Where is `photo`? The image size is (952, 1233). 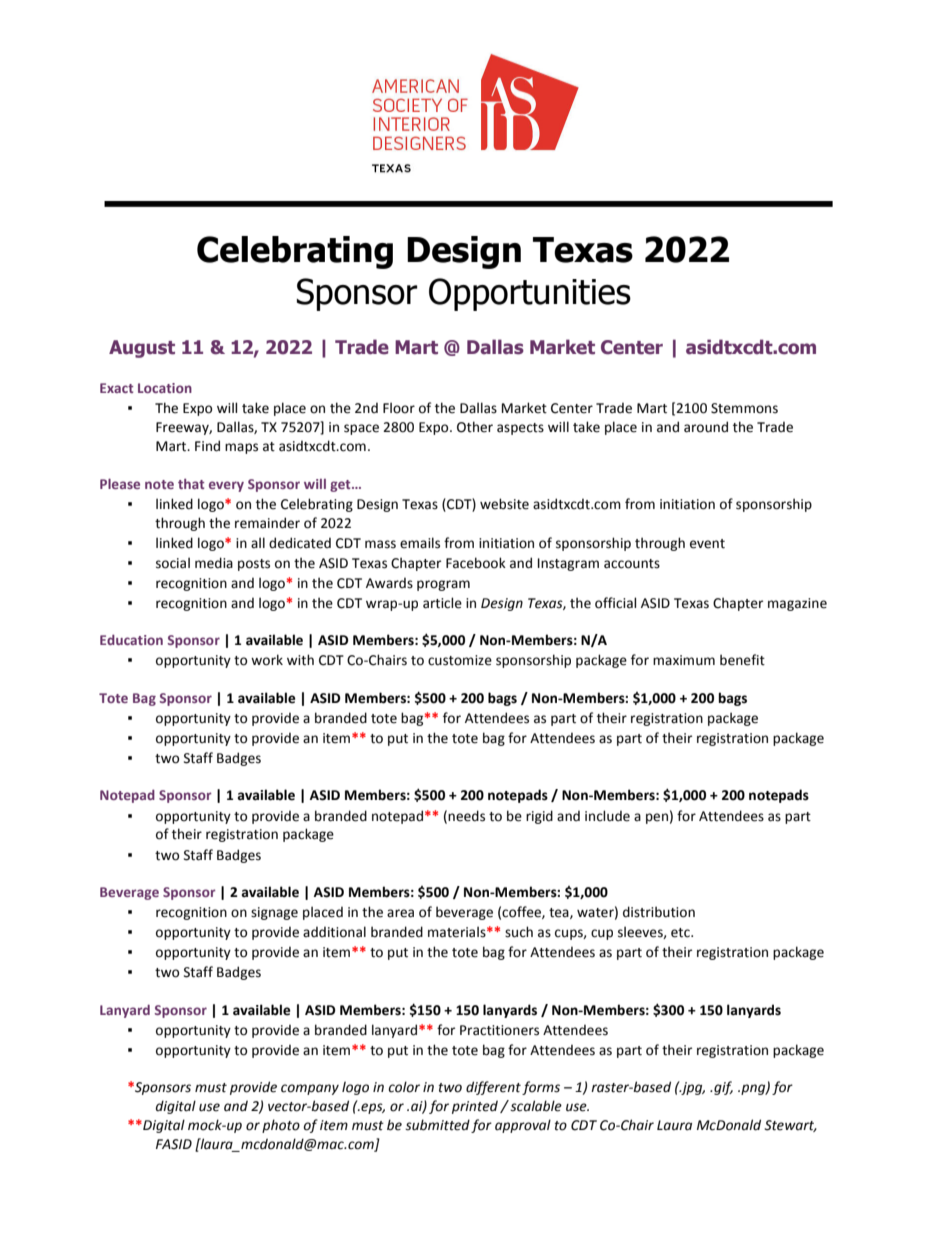 photo is located at coordinates (281, 1126).
